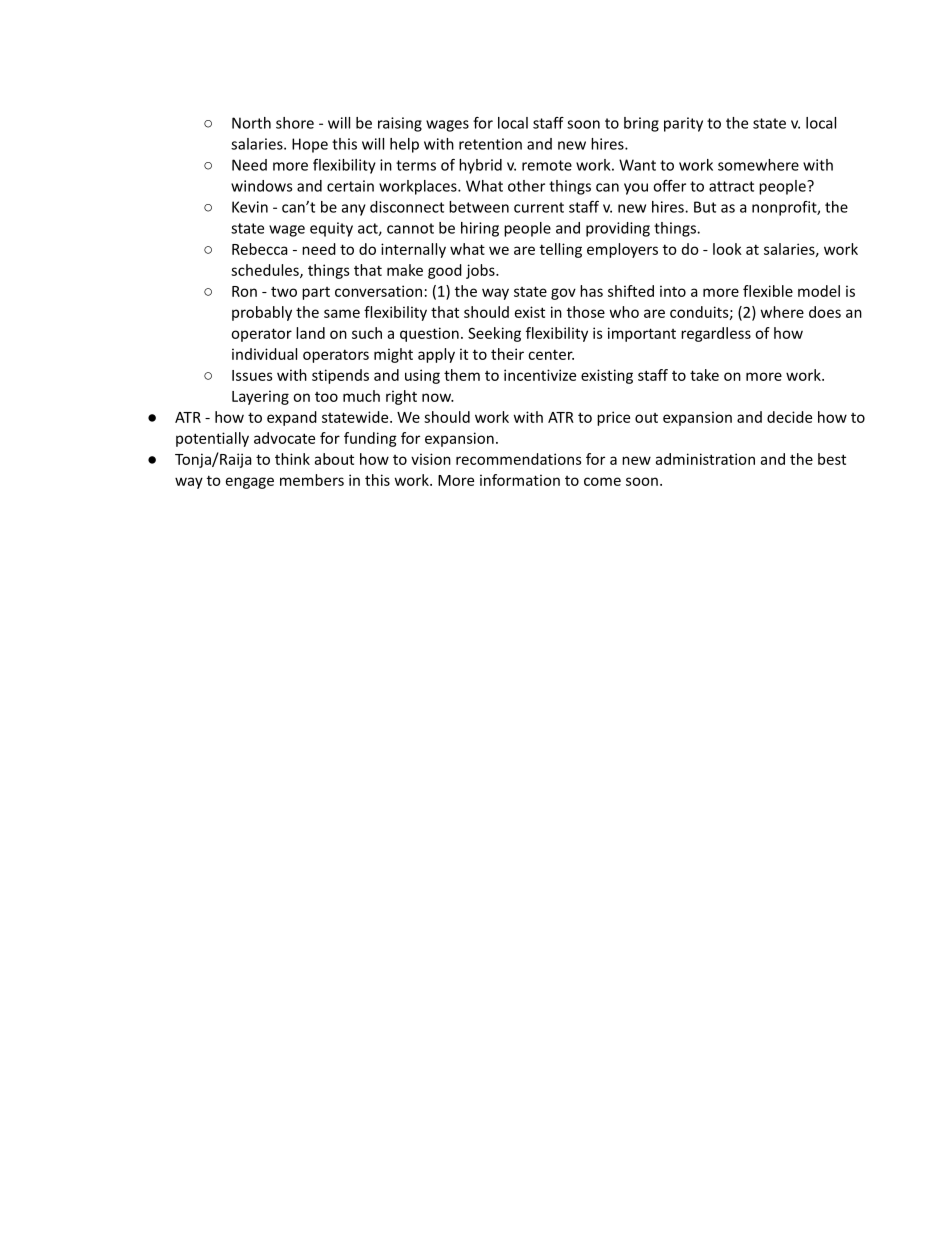 The image size is (952, 1233). Describe the element at coordinates (295, 123) in the screenshot. I see `shore` at that location.
